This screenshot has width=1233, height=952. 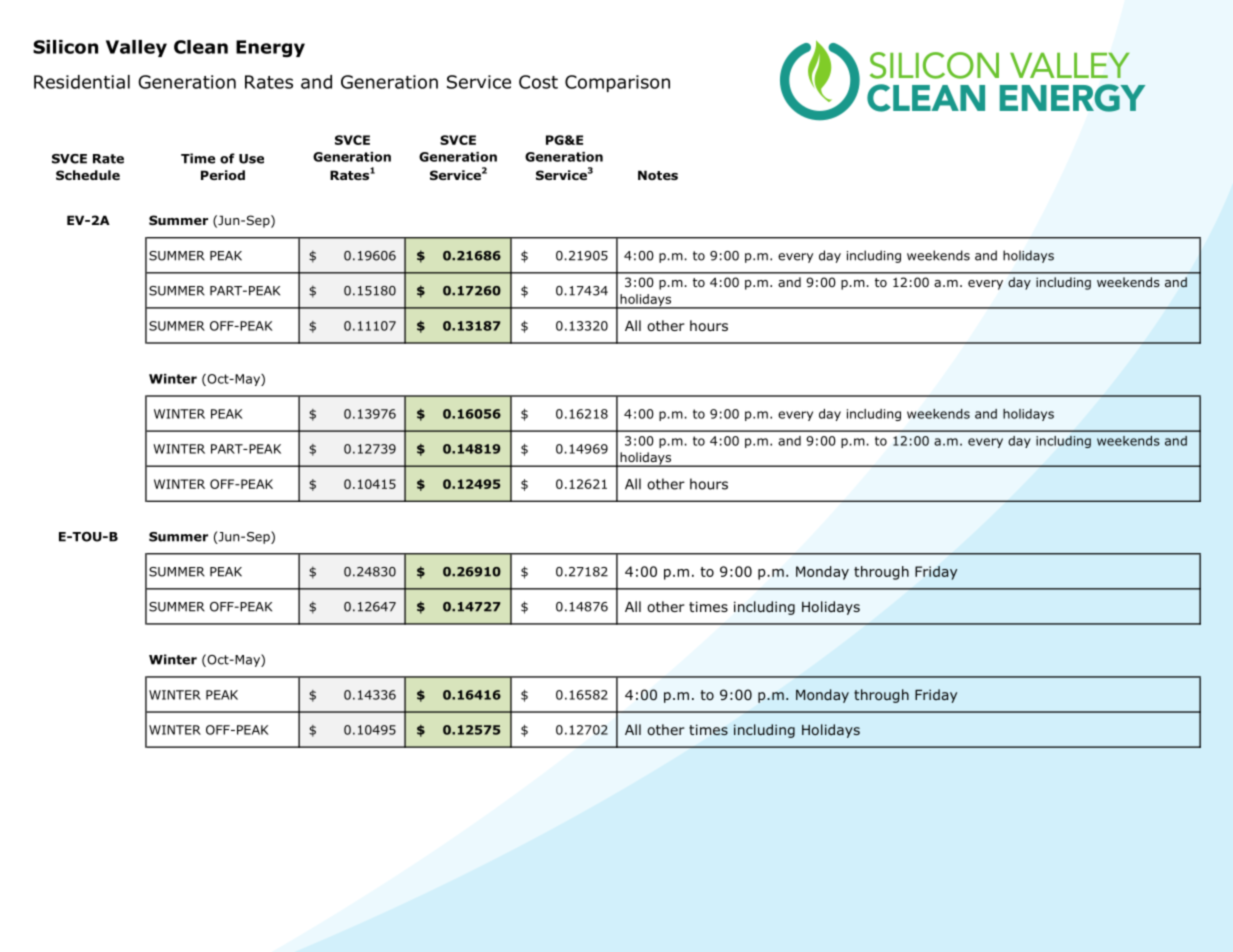 What do you see at coordinates (65, 47) in the screenshot?
I see `Silicon` at bounding box center [65, 47].
